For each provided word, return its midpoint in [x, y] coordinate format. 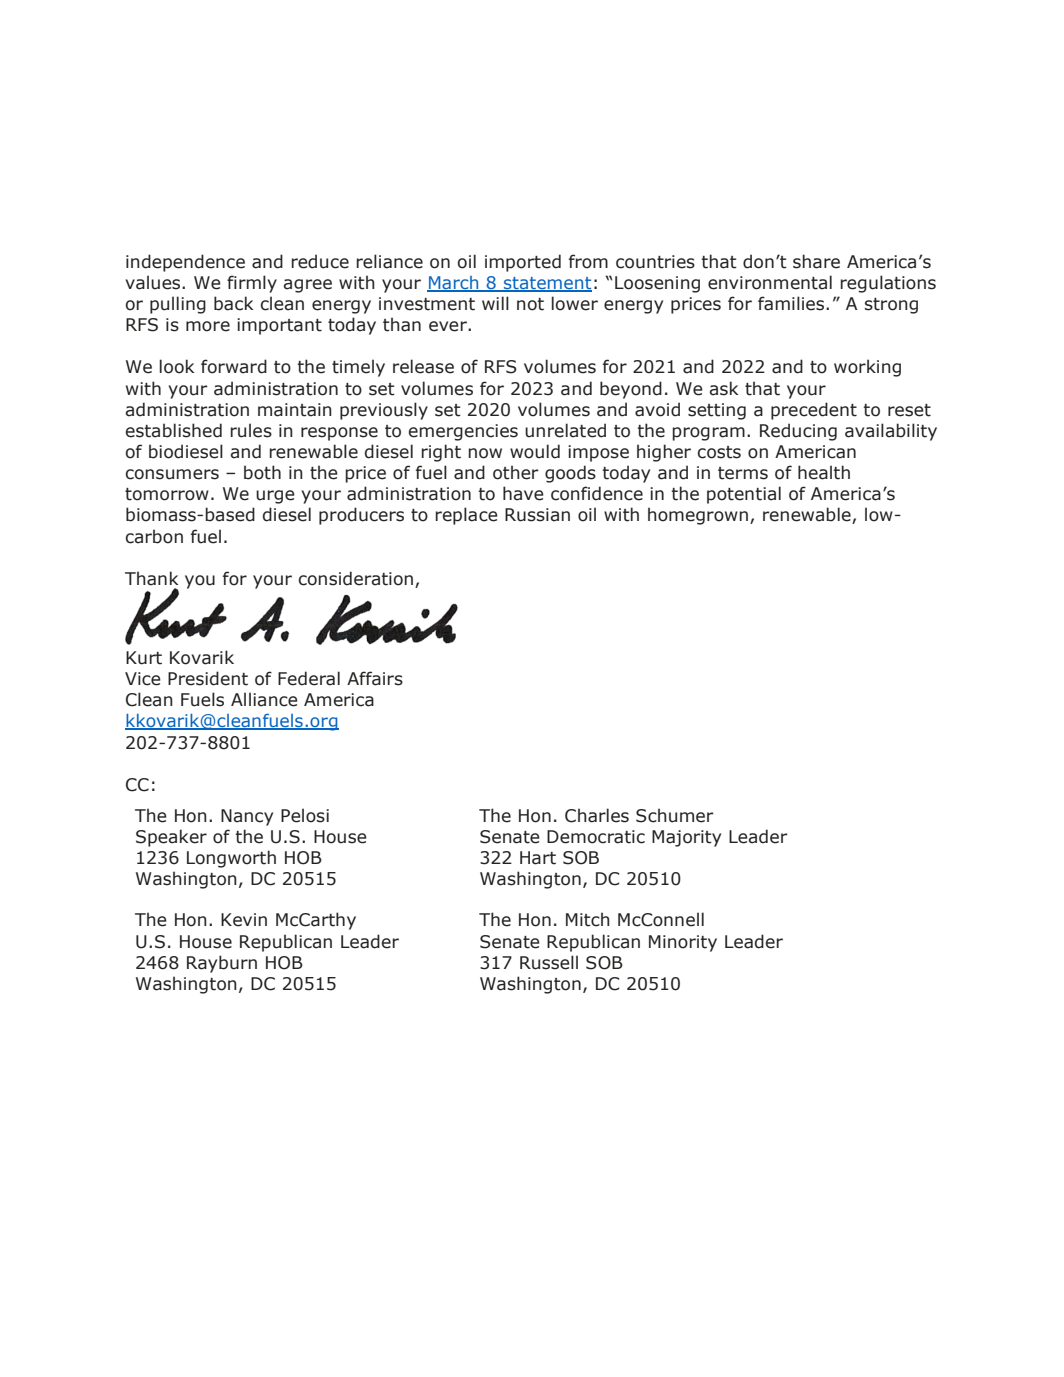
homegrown [698, 516]
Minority [683, 943]
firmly [252, 284]
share [816, 261]
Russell [549, 962]
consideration [356, 578]
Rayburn [222, 964]
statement [547, 284]
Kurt [144, 658]
